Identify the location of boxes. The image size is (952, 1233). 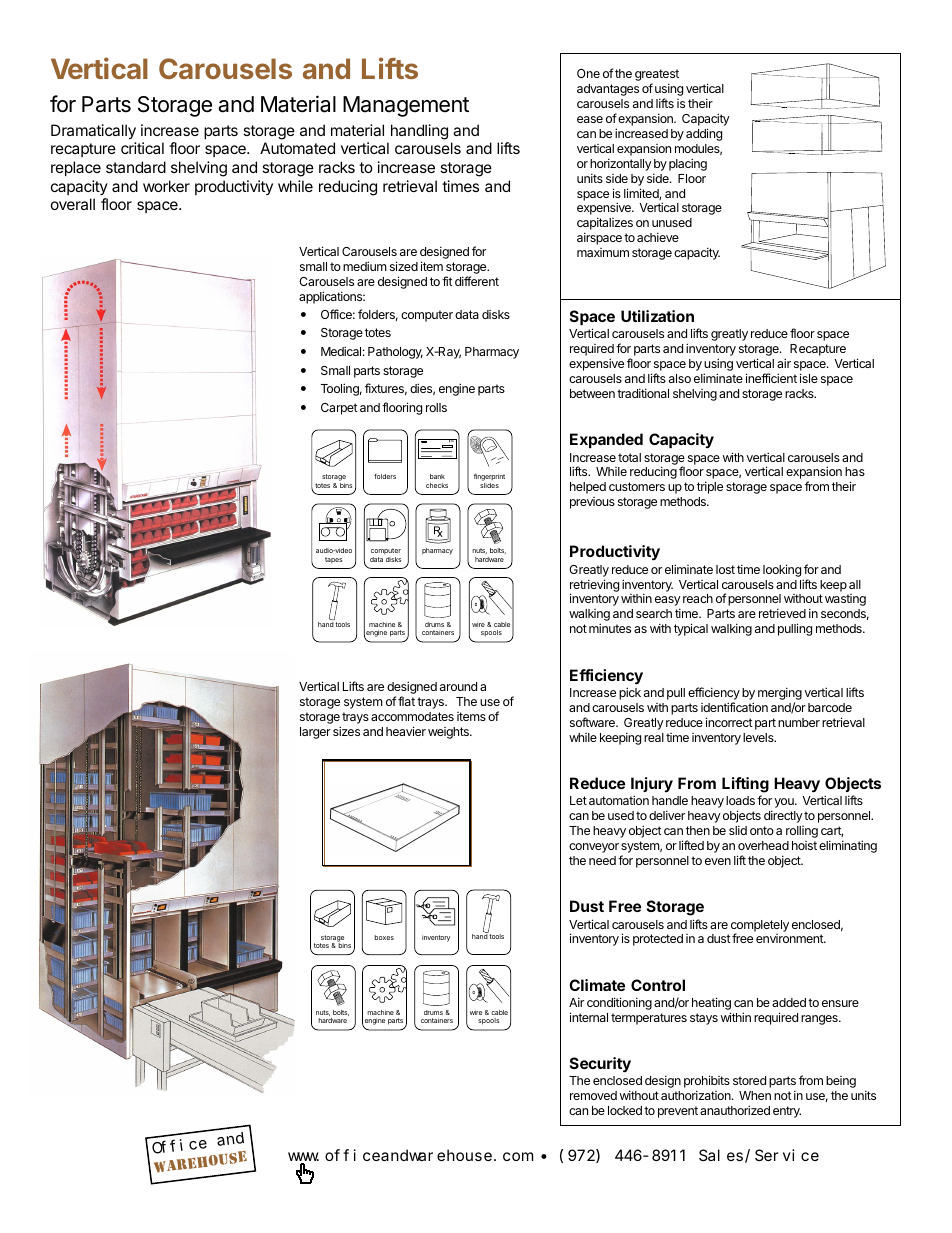
(384, 937).
